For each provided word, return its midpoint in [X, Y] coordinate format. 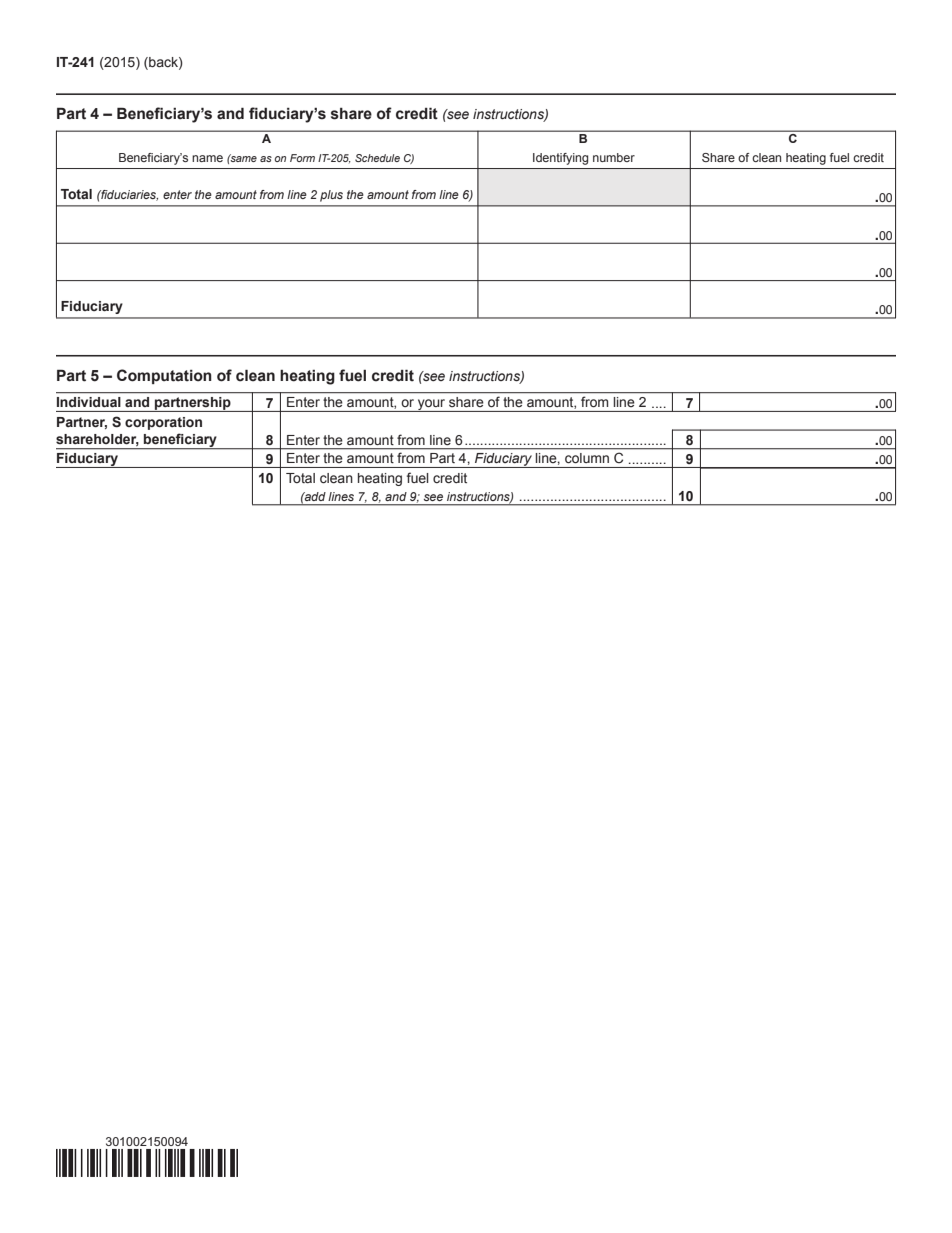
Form [302, 158]
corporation [163, 423]
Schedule [377, 158]
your [432, 405]
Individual [88, 402]
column [587, 458]
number [614, 157]
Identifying [560, 159]
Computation [164, 376]
